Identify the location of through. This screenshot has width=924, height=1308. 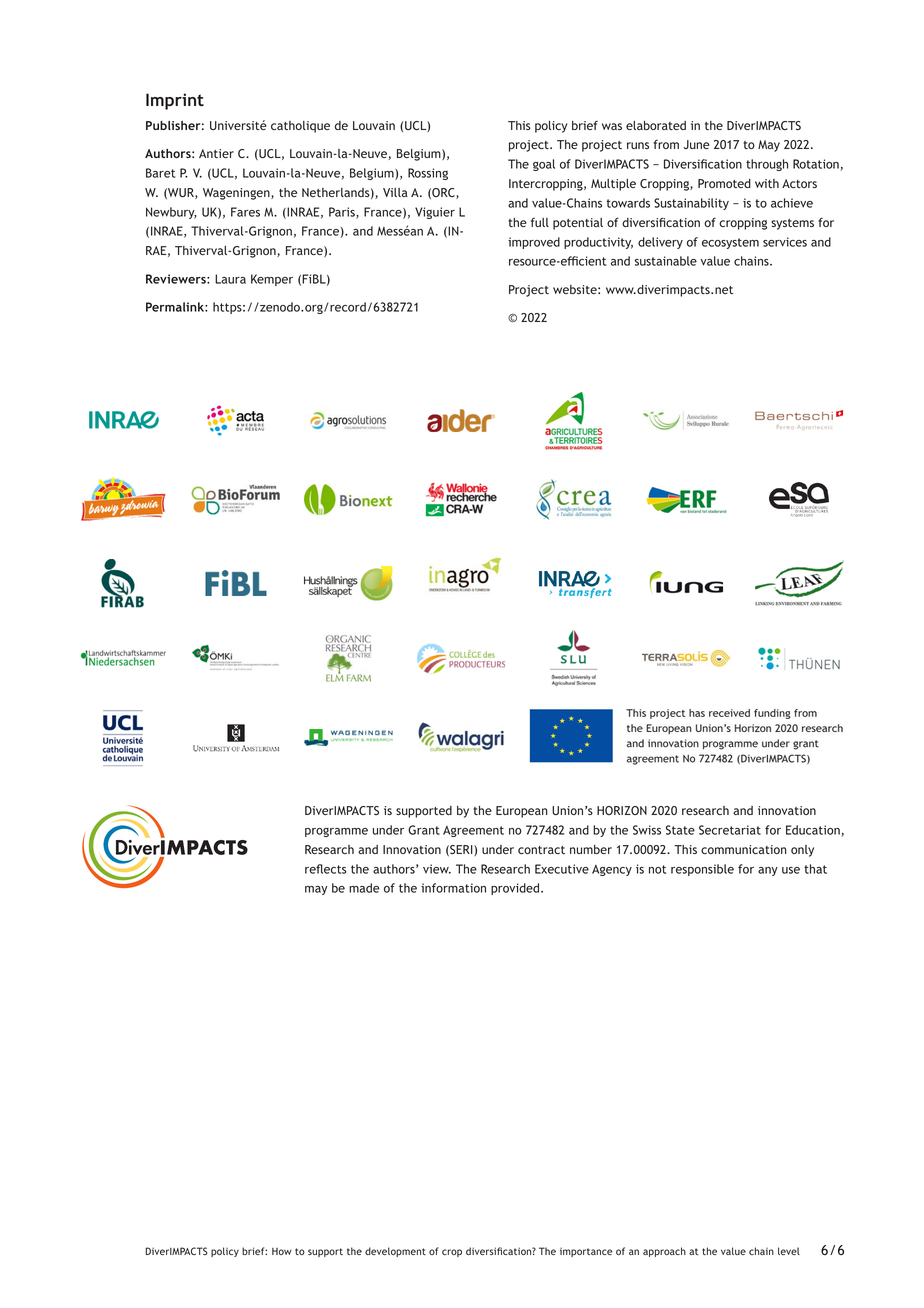
(767, 165).
